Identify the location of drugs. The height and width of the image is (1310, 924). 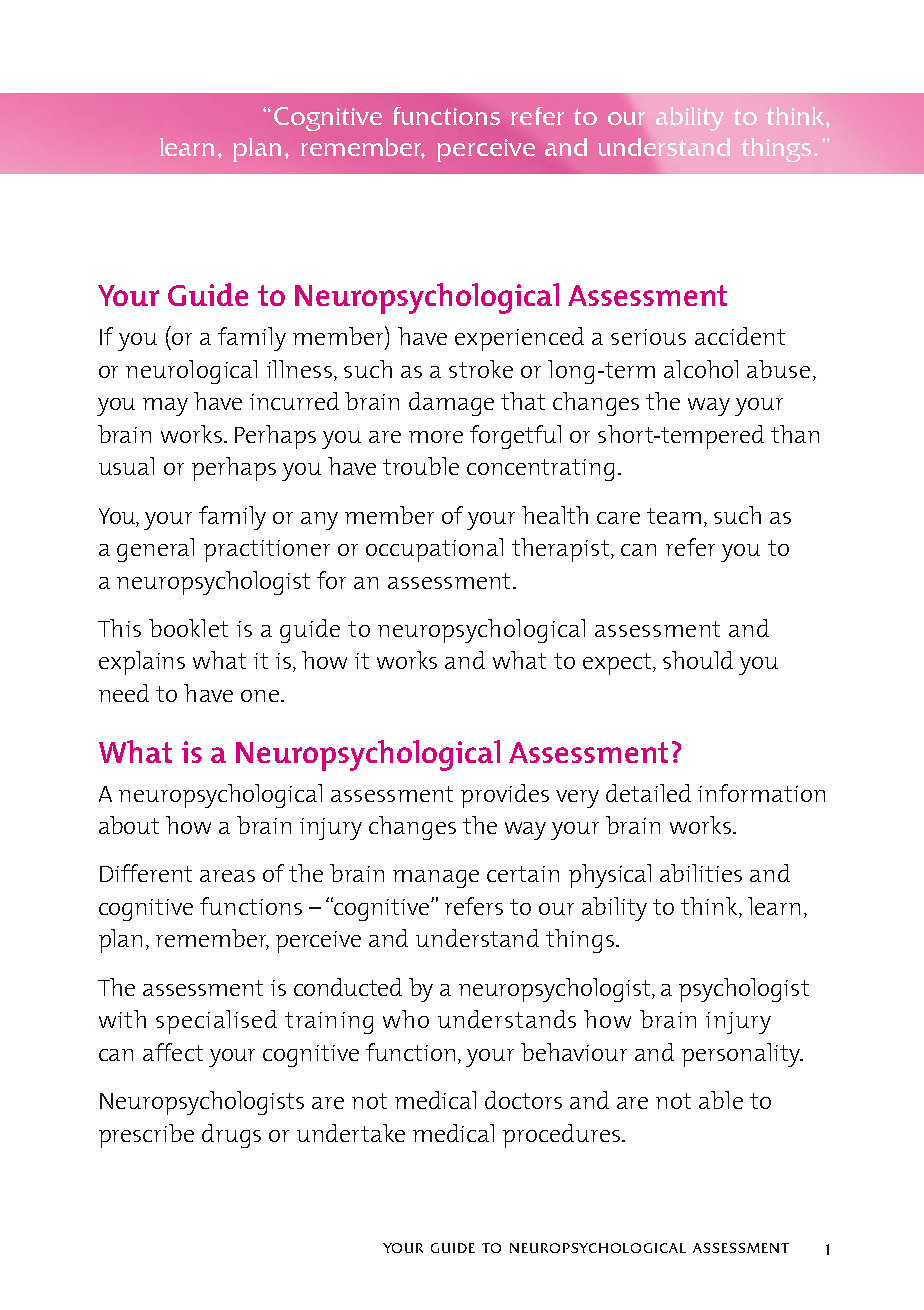
(231, 1136).
